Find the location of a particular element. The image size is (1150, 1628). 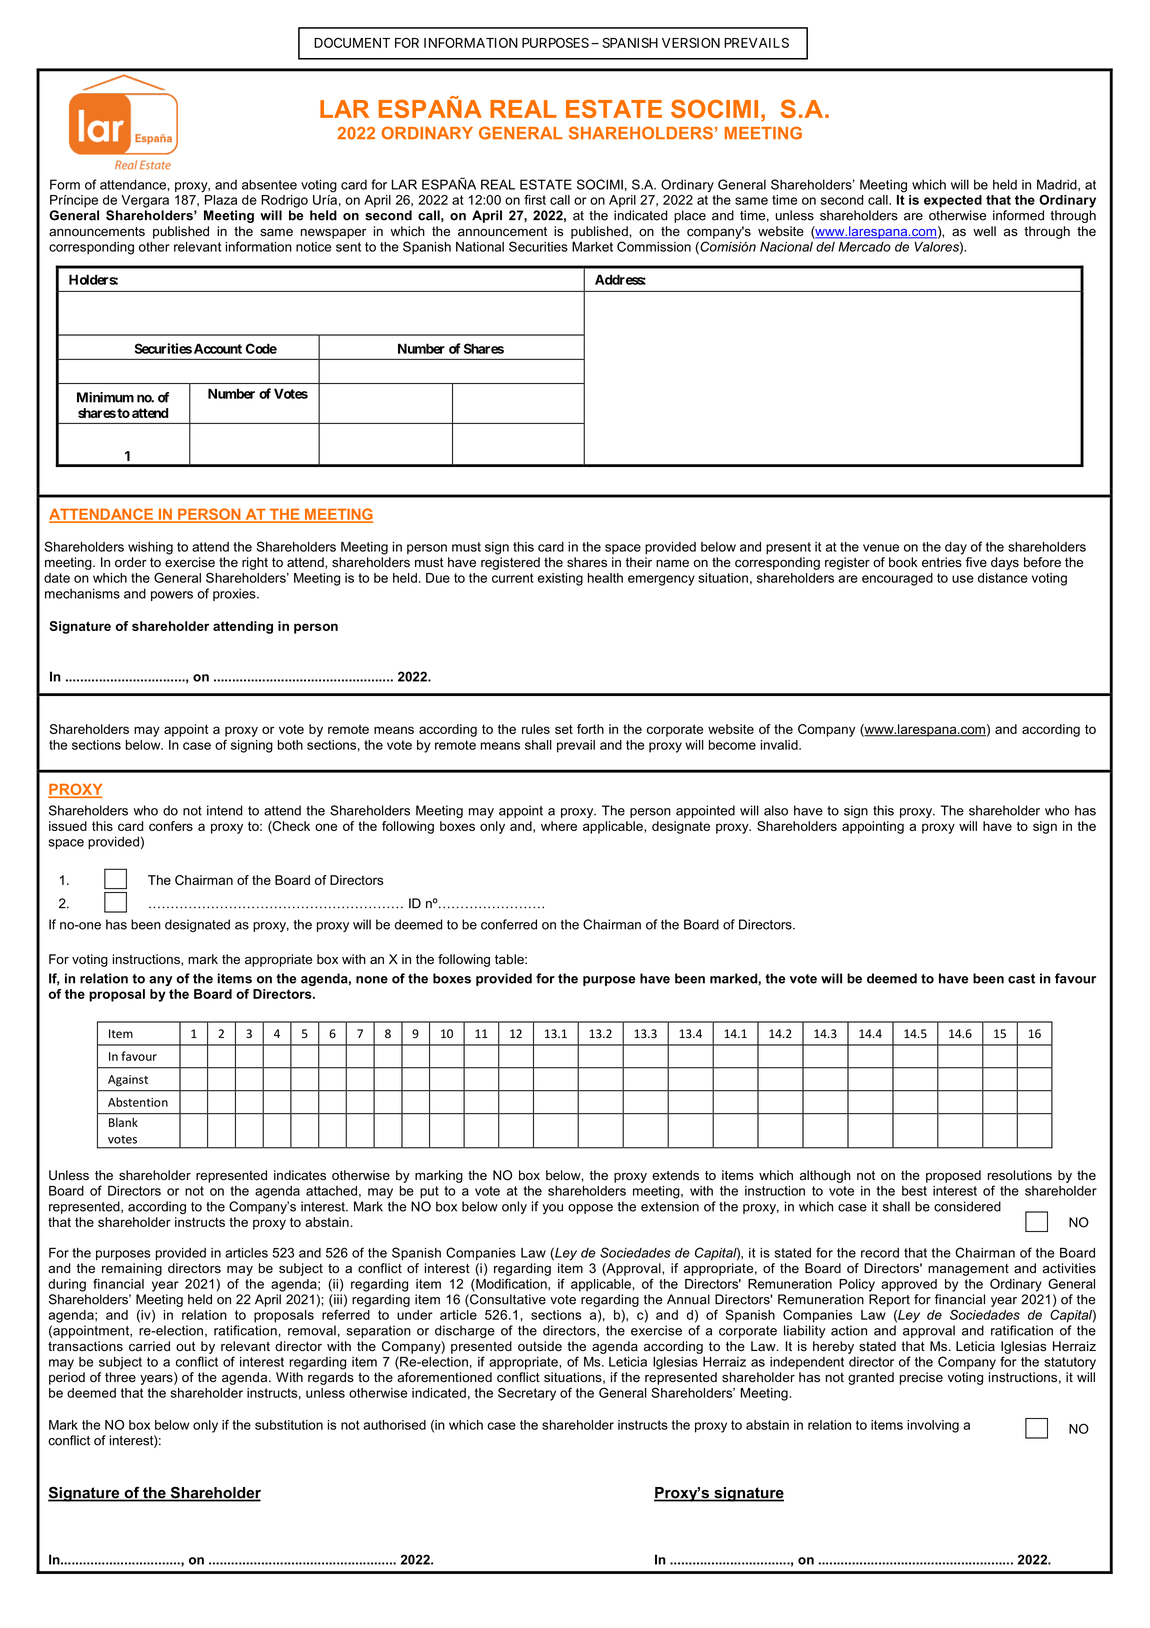

Secretary is located at coordinates (527, 1394).
